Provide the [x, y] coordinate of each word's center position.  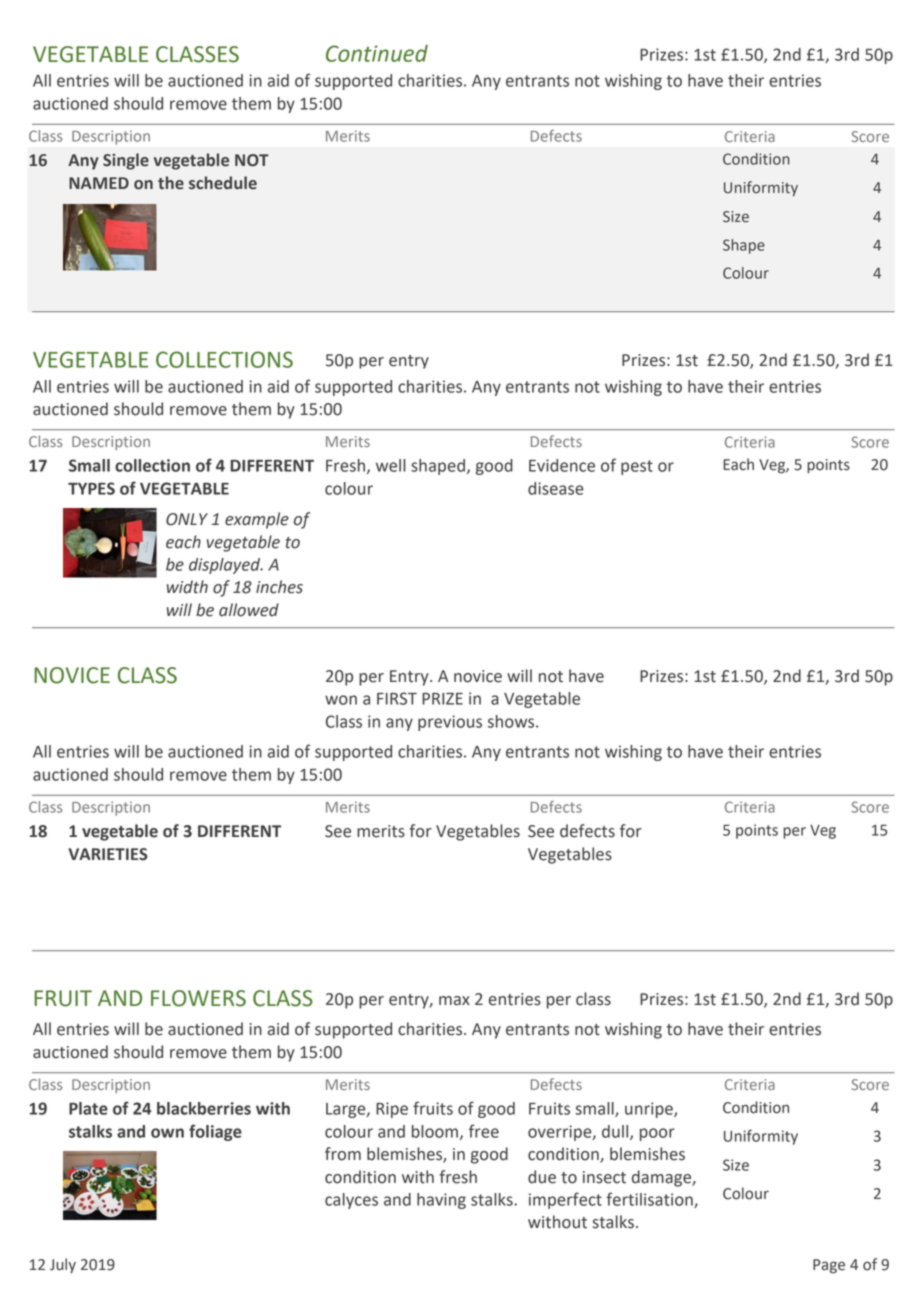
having [441, 1201]
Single [126, 161]
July [63, 1265]
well [391, 465]
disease [556, 488]
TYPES [91, 488]
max [454, 1001]
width [187, 587]
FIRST [397, 698]
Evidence [562, 465]
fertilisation [650, 1200]
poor [657, 1134]
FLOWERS [198, 998]
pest [637, 467]
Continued [377, 53]
